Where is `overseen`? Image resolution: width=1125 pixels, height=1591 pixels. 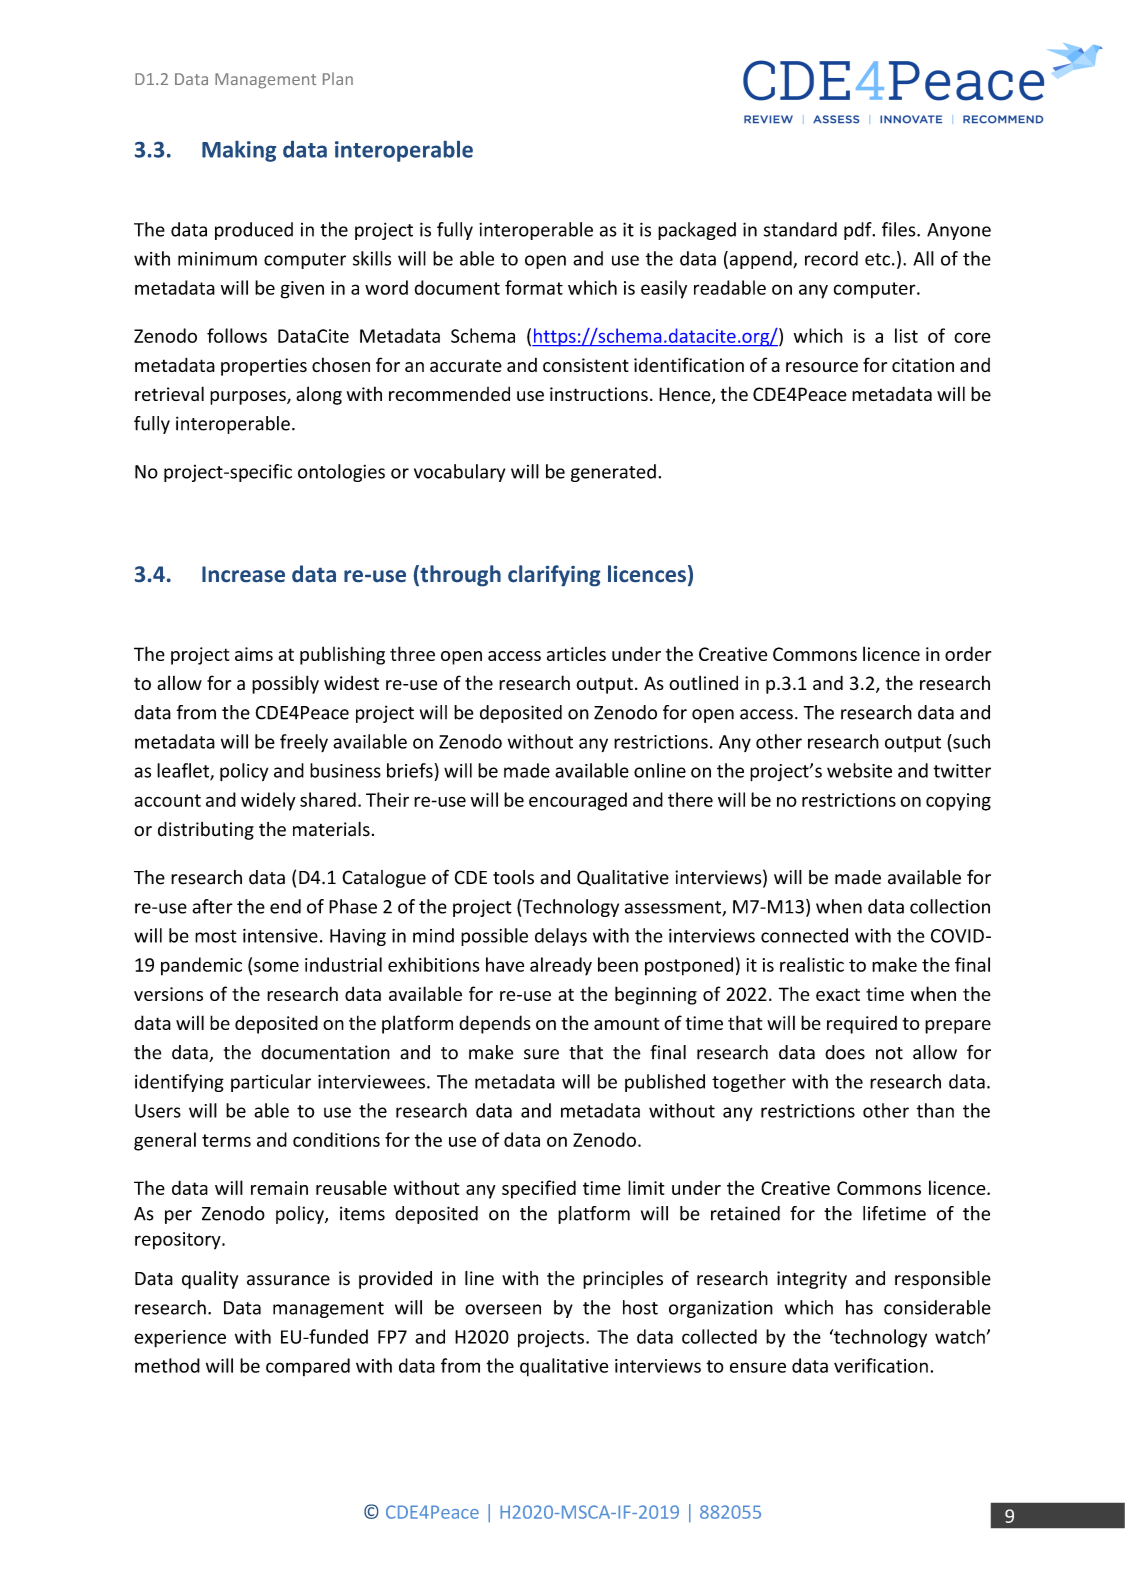 overseen is located at coordinates (503, 1309).
